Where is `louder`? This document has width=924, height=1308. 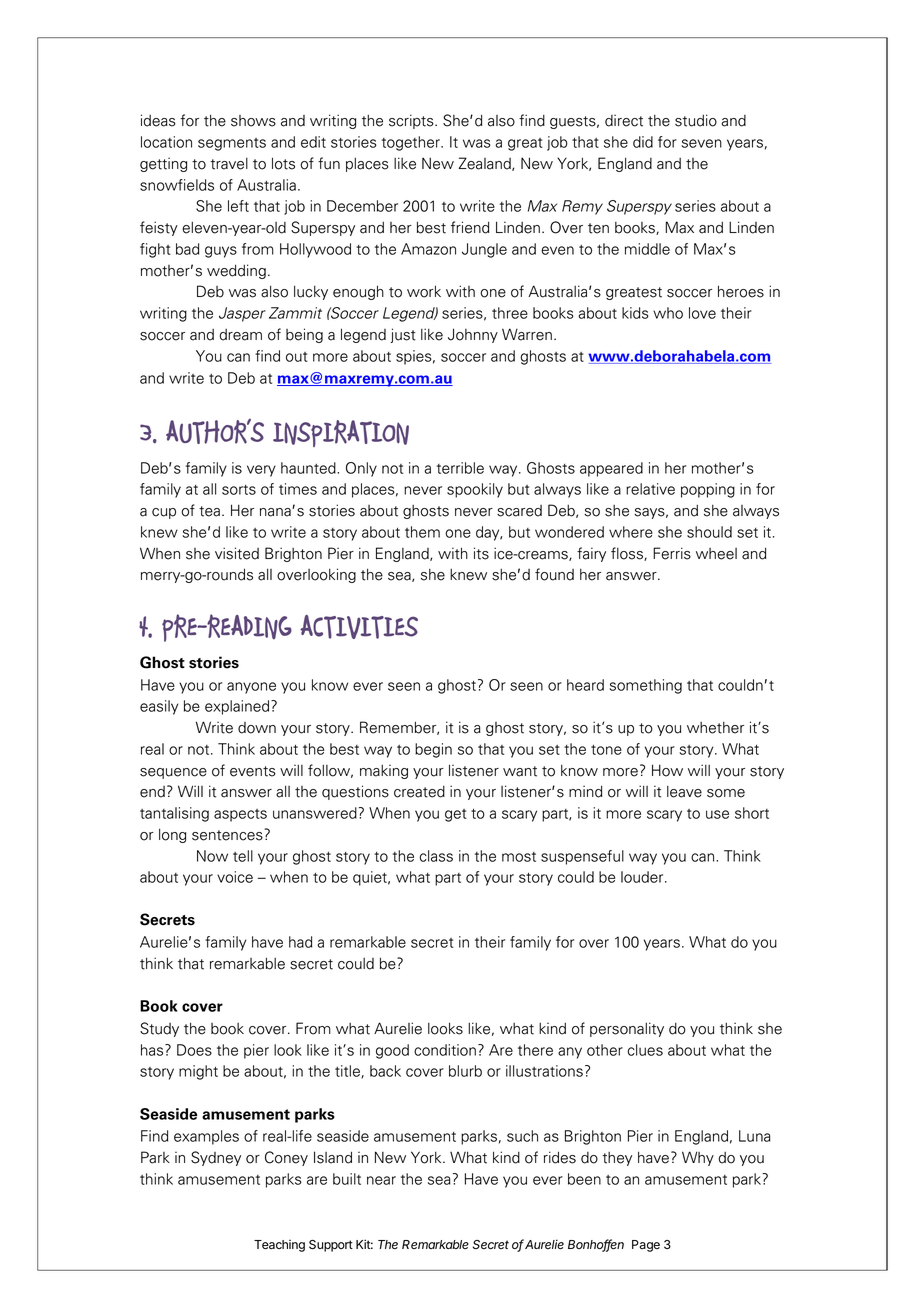
louder is located at coordinates (643, 877).
